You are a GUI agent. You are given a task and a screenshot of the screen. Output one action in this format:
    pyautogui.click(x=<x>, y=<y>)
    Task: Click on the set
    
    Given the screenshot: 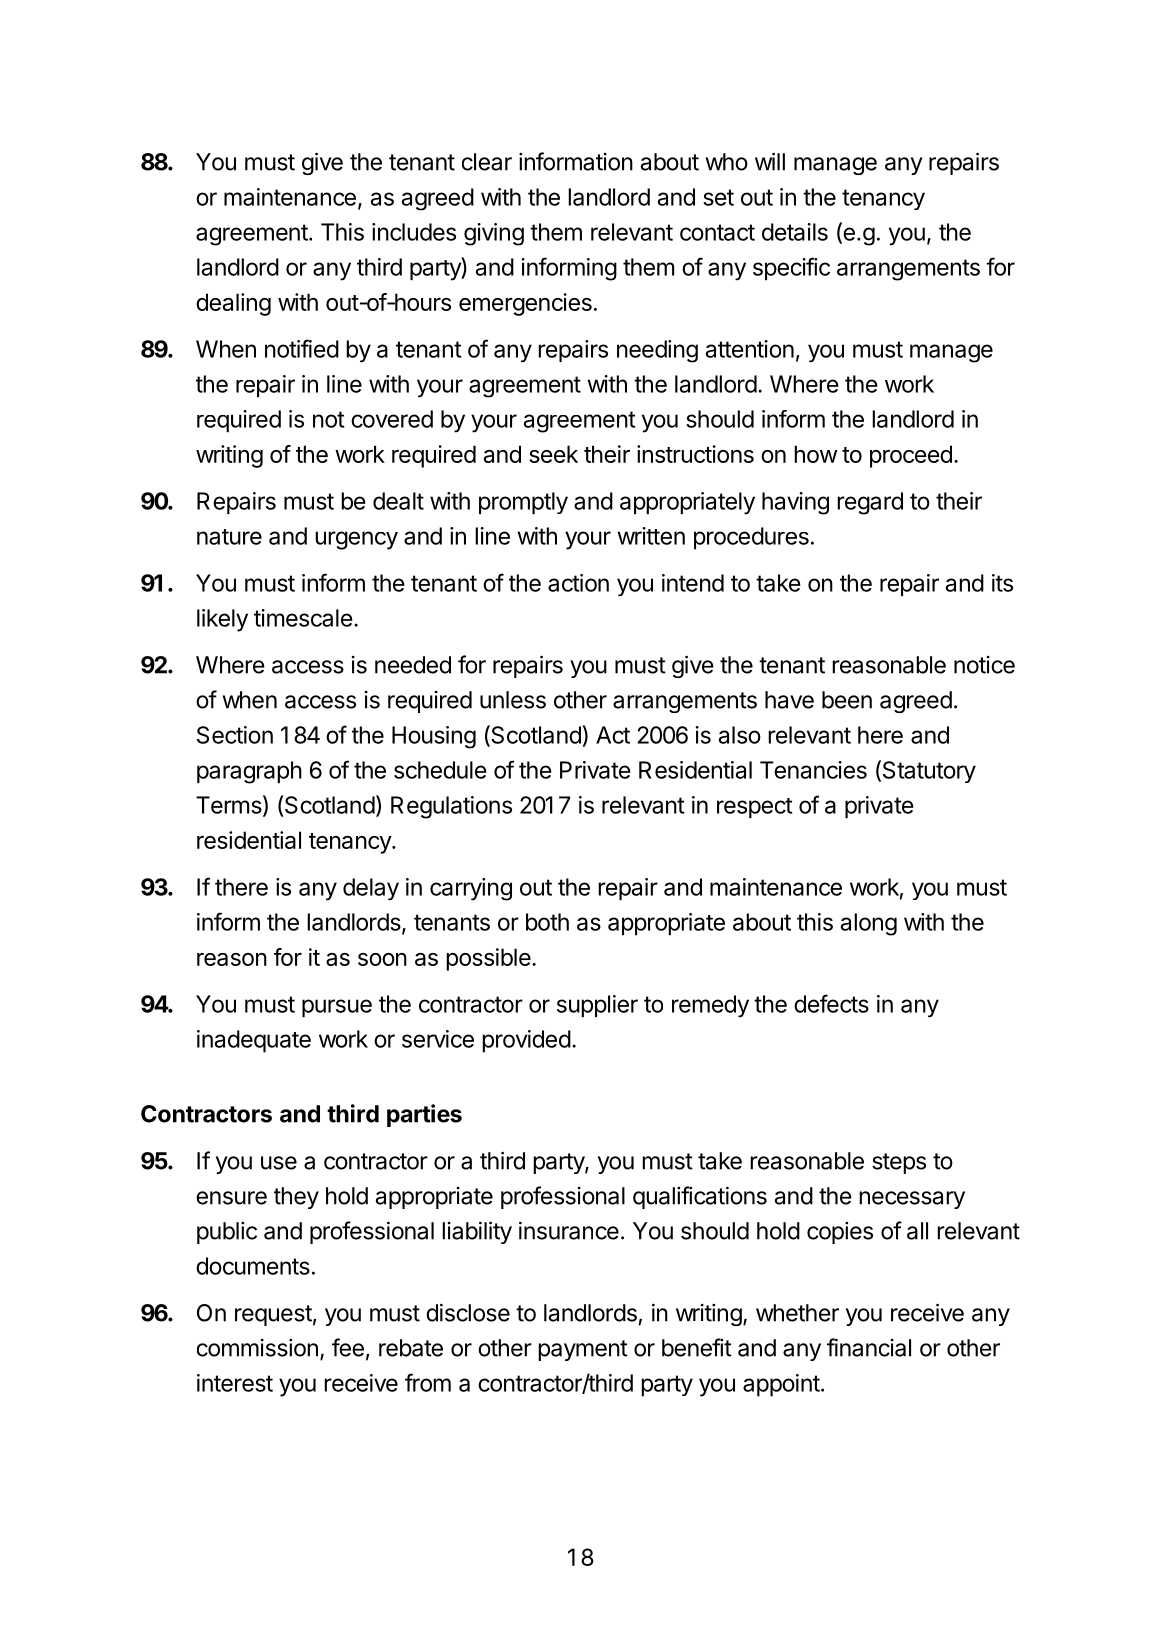 What is the action you would take?
    pyautogui.click(x=718, y=197)
